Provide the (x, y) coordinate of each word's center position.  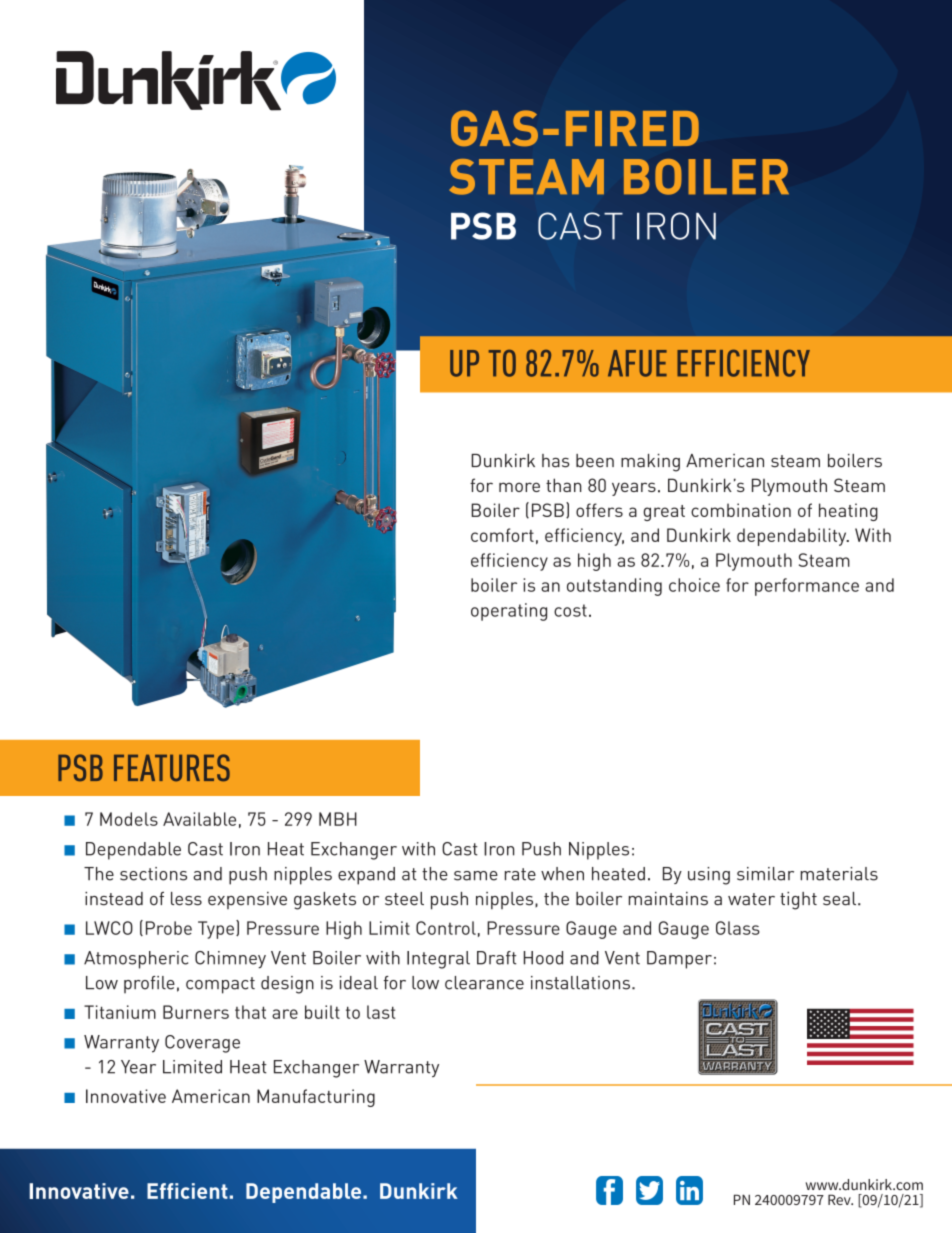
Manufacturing (316, 1098)
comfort (502, 535)
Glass (738, 928)
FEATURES (172, 768)
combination (741, 510)
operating (509, 612)
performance (807, 587)
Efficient (187, 1191)
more (519, 487)
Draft (496, 958)
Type (216, 930)
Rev (840, 1199)
